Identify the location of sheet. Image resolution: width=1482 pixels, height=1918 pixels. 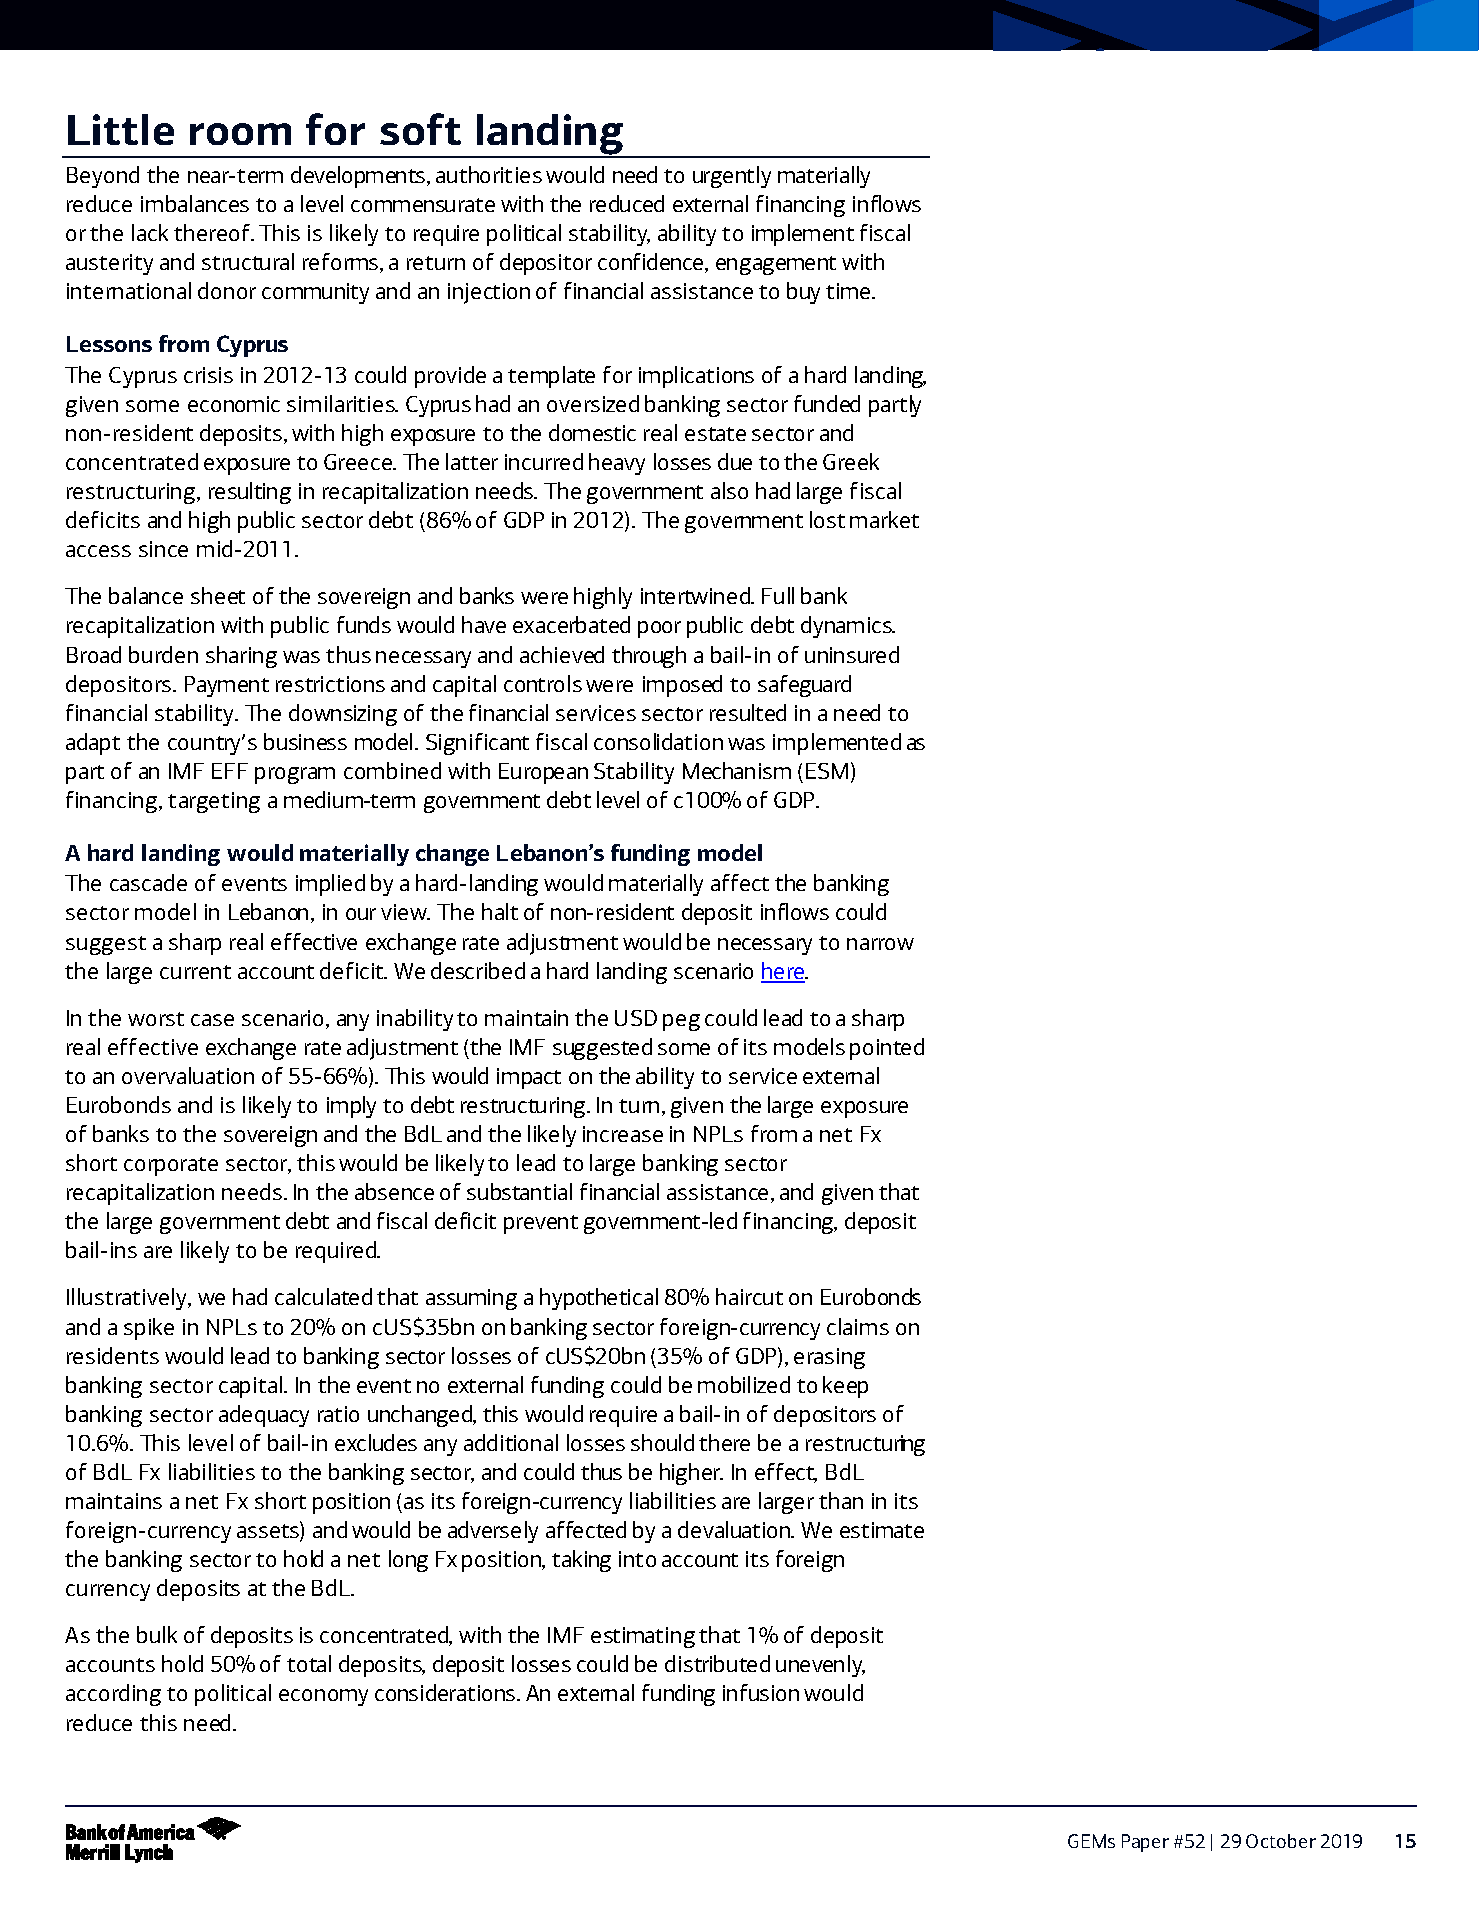
(218, 595).
